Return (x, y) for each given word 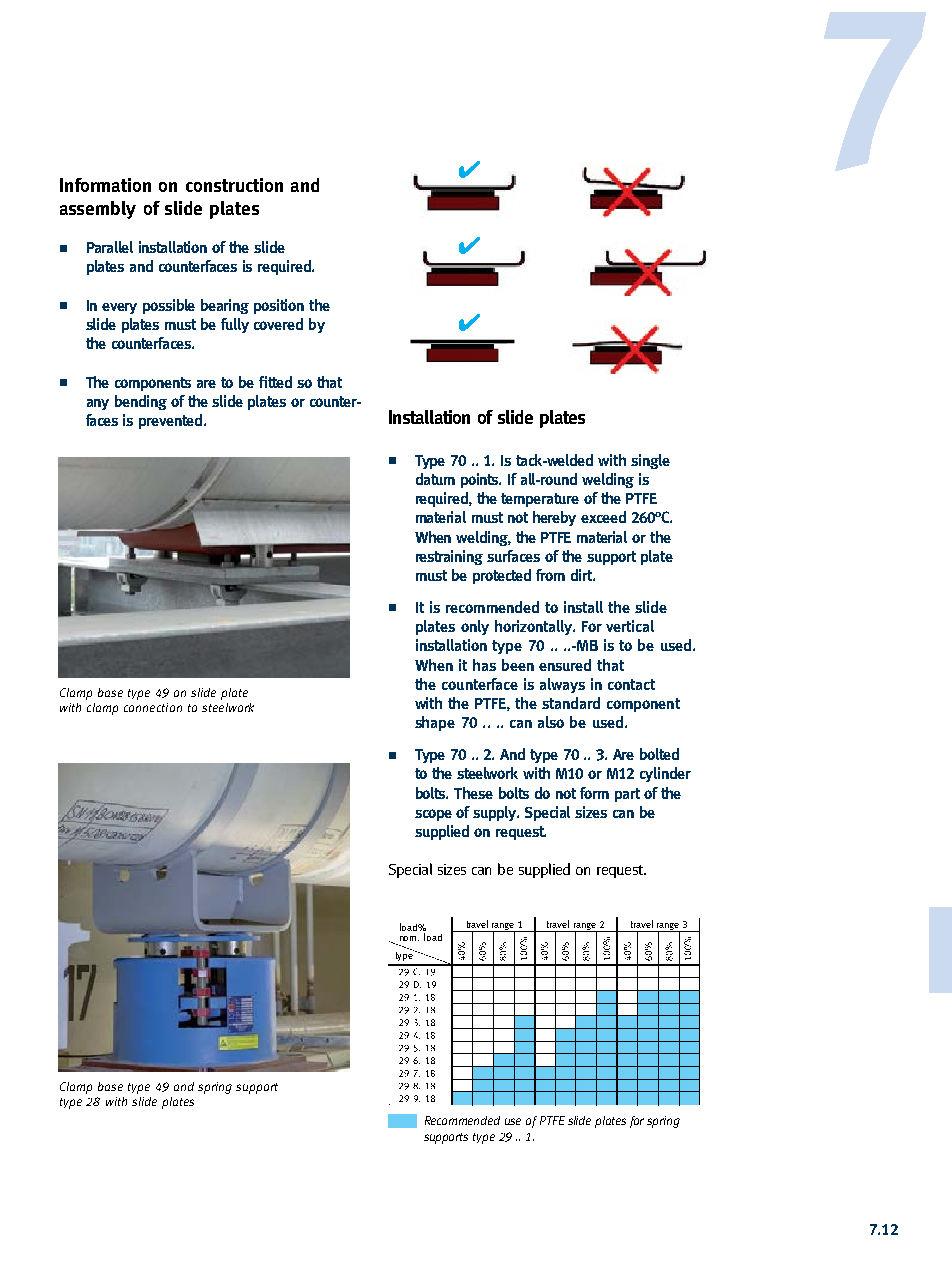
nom (409, 938)
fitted (275, 382)
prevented (172, 421)
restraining (449, 557)
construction (234, 185)
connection (153, 707)
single (650, 461)
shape (435, 723)
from (550, 575)
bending (141, 402)
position (279, 306)
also (551, 722)
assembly (98, 210)
